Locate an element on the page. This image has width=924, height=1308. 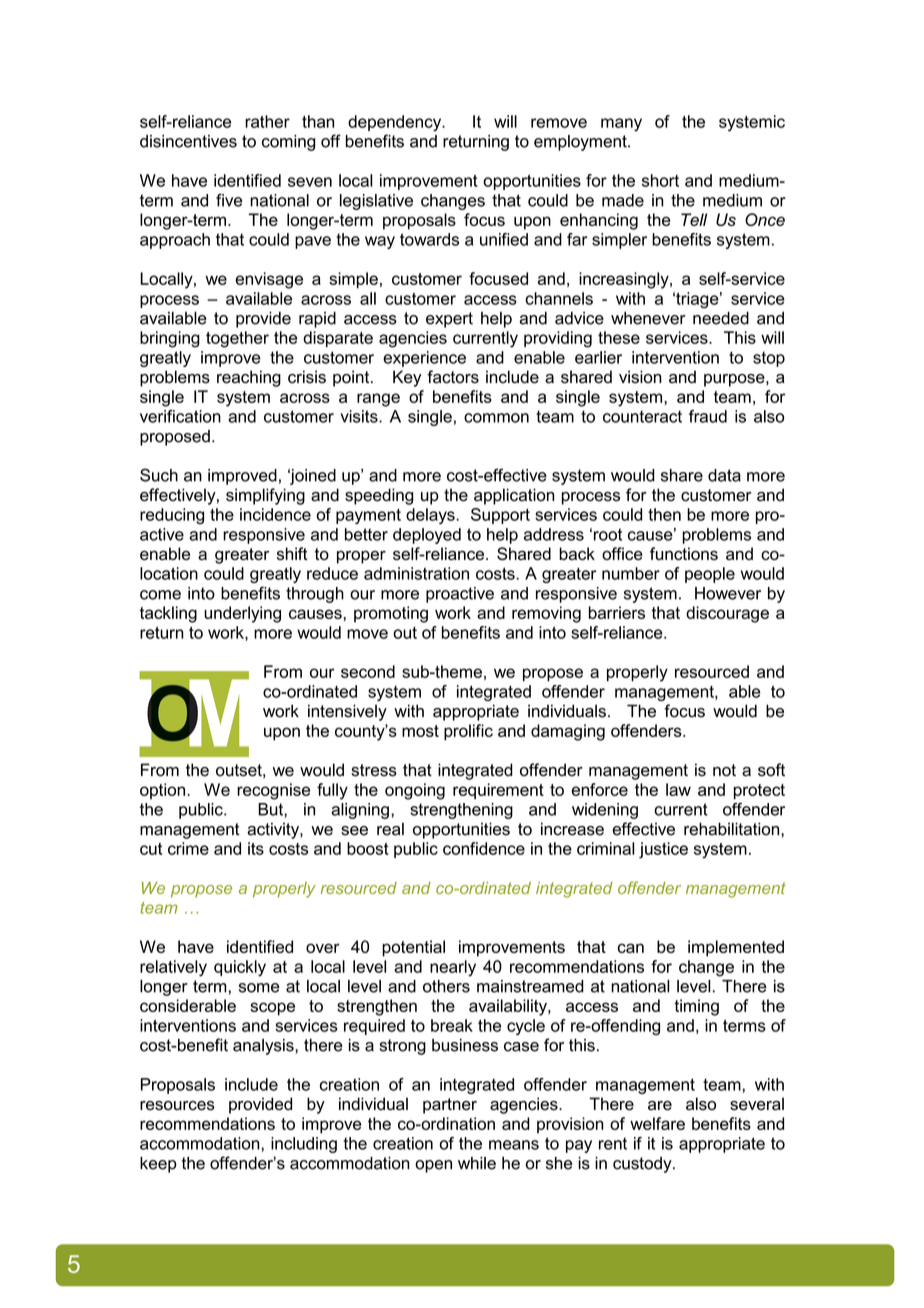
justice is located at coordinates (663, 850).
